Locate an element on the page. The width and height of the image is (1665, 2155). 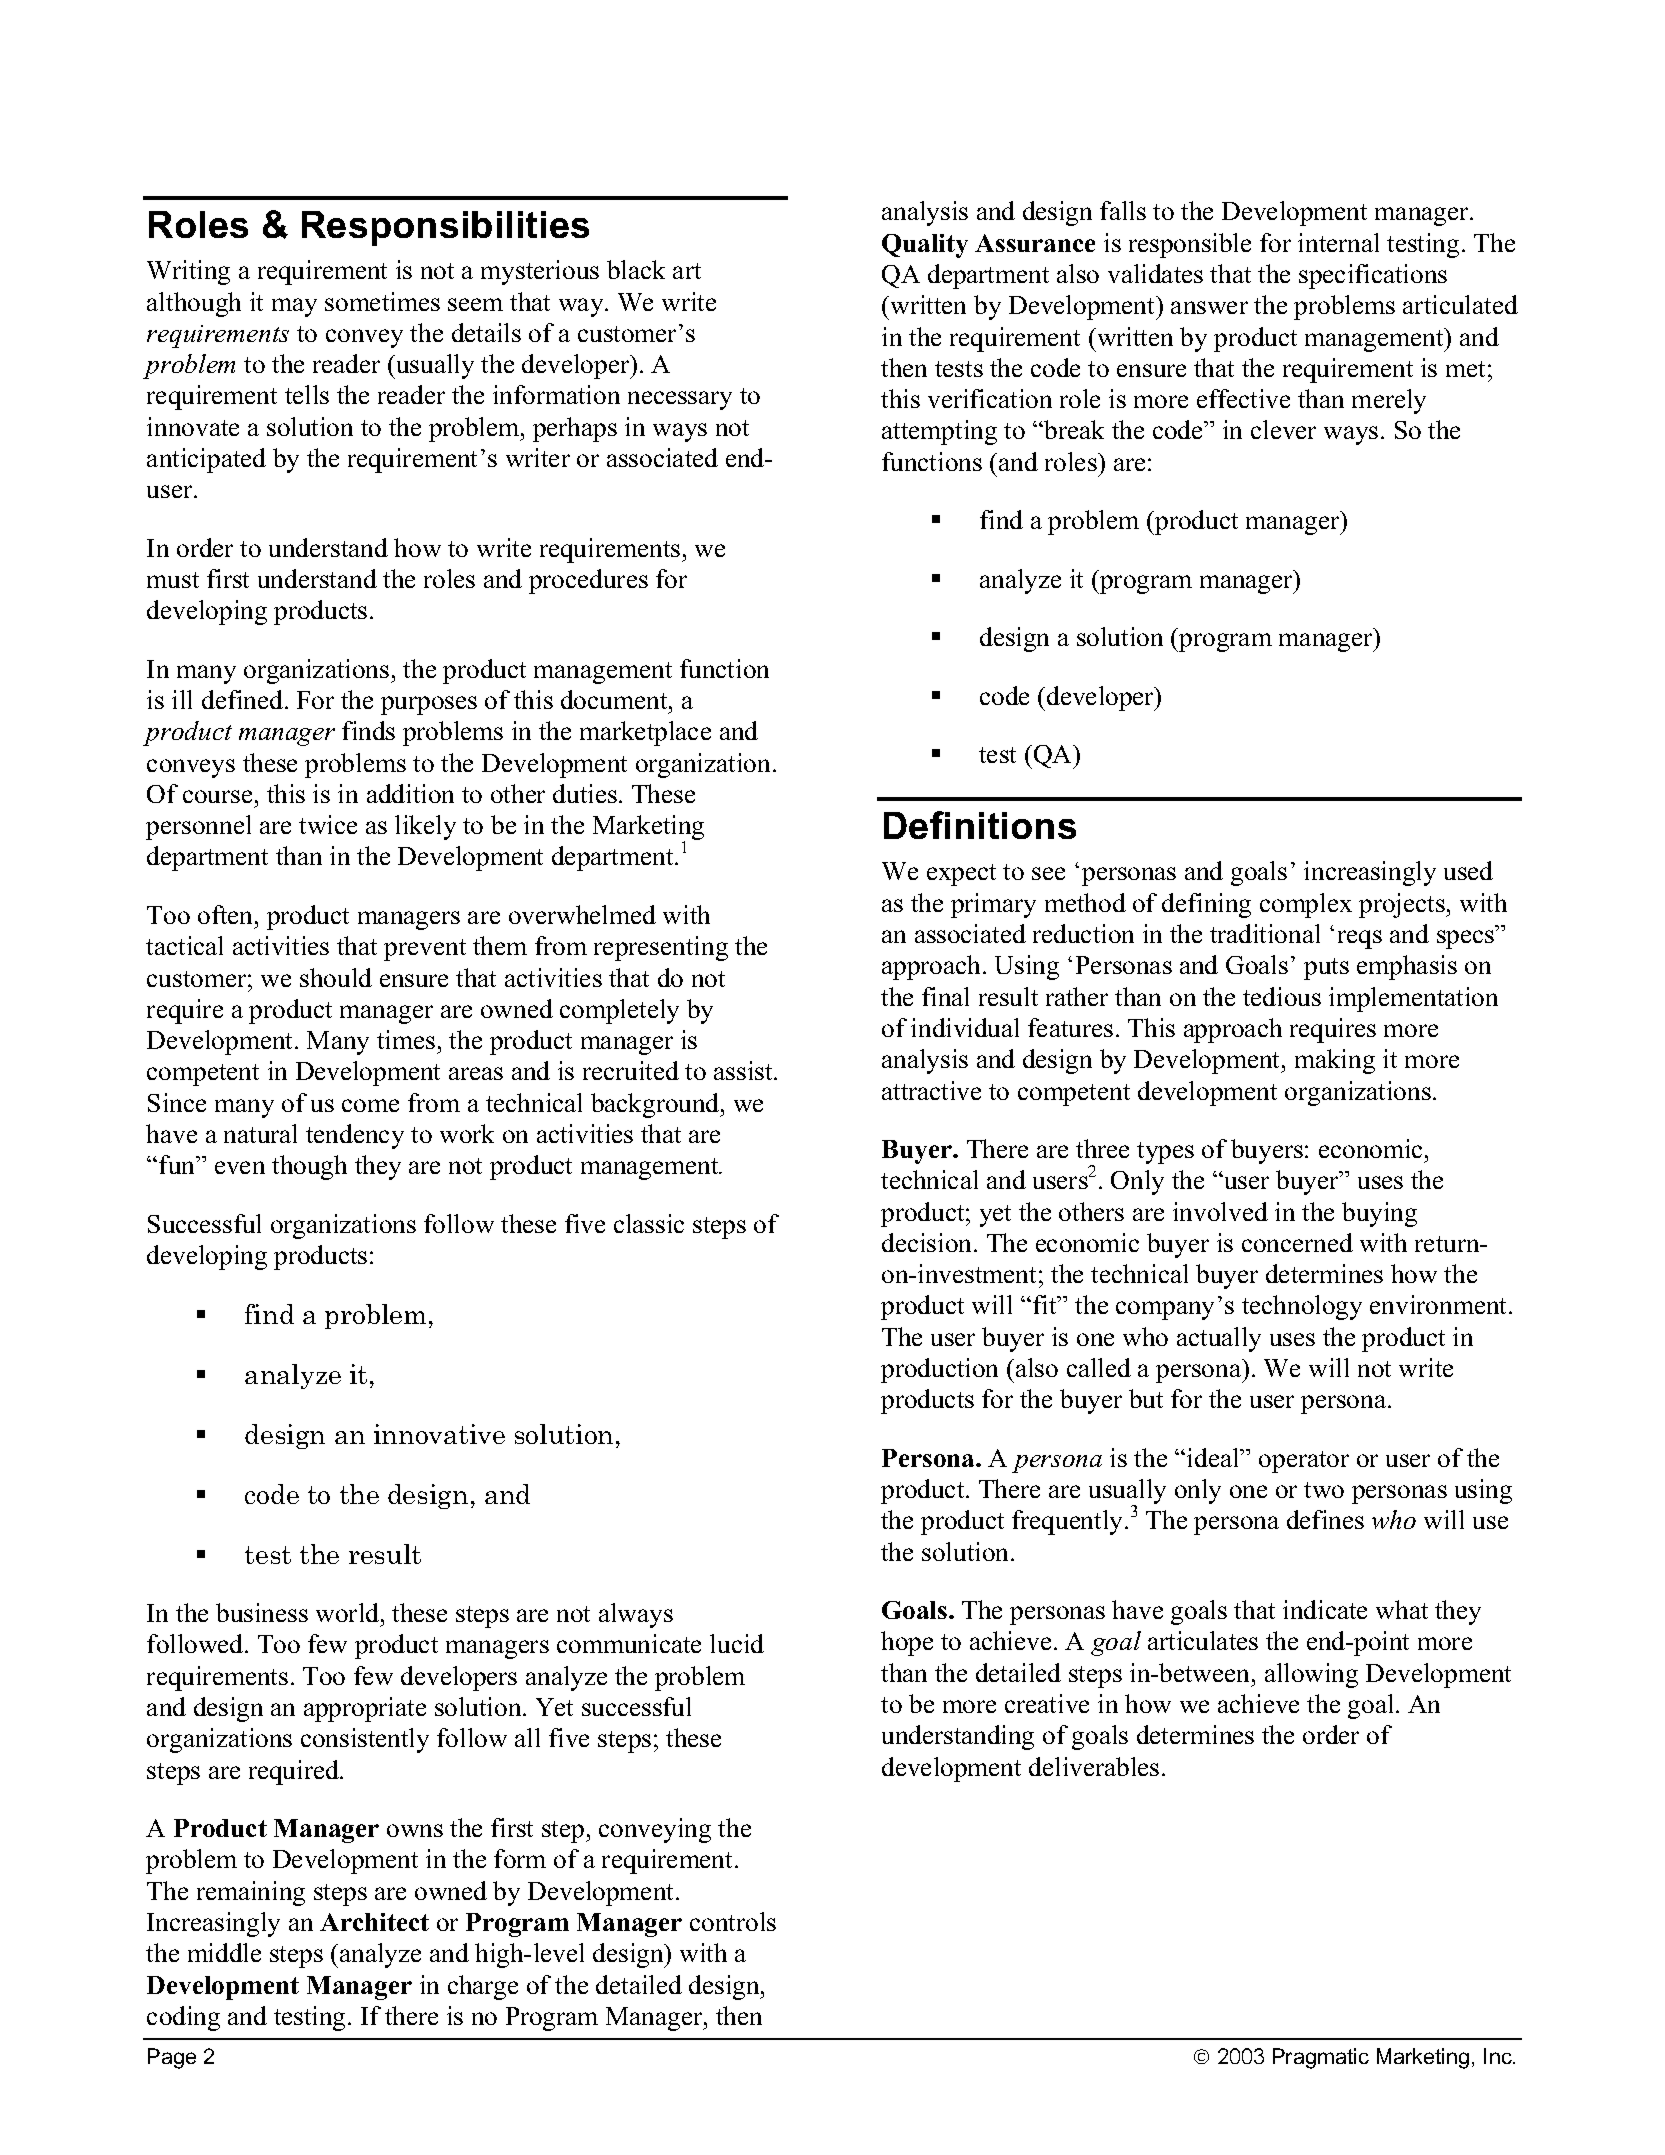
used is located at coordinates (1468, 870).
